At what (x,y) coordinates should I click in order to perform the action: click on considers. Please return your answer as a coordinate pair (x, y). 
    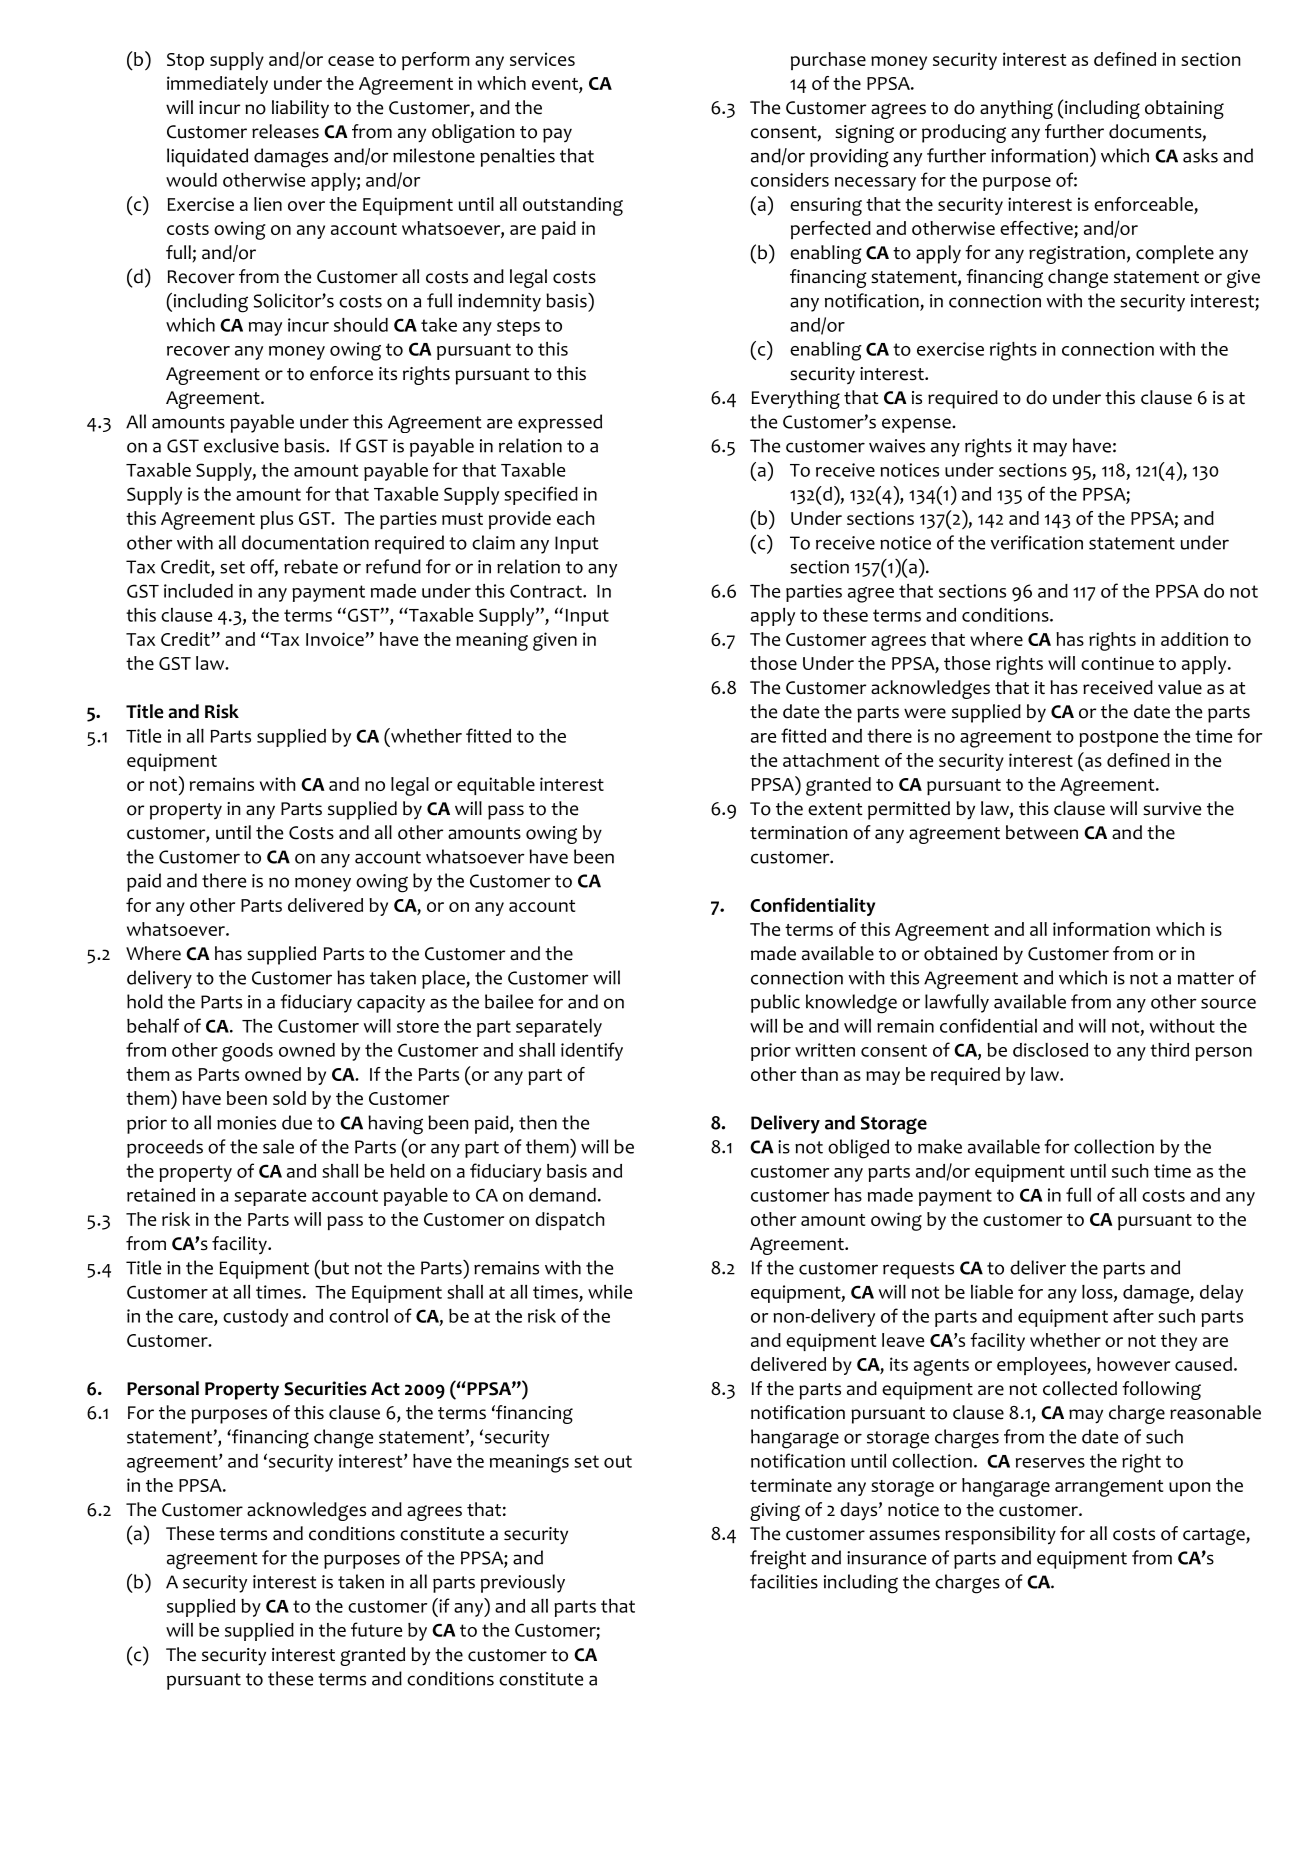
    Looking at the image, I should click on (790, 180).
